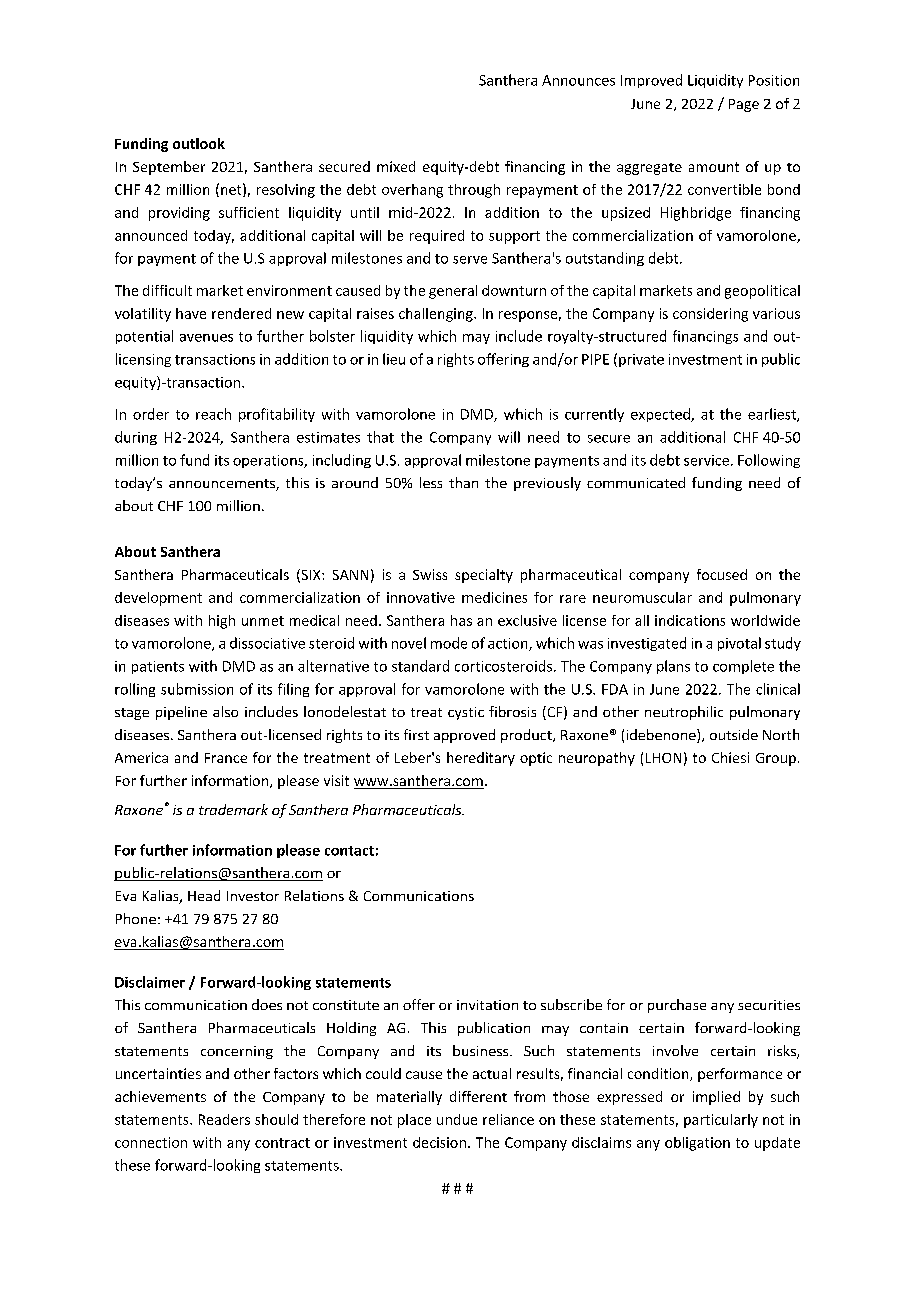 The height and width of the document is (1308, 924). I want to click on considering, so click(710, 315).
